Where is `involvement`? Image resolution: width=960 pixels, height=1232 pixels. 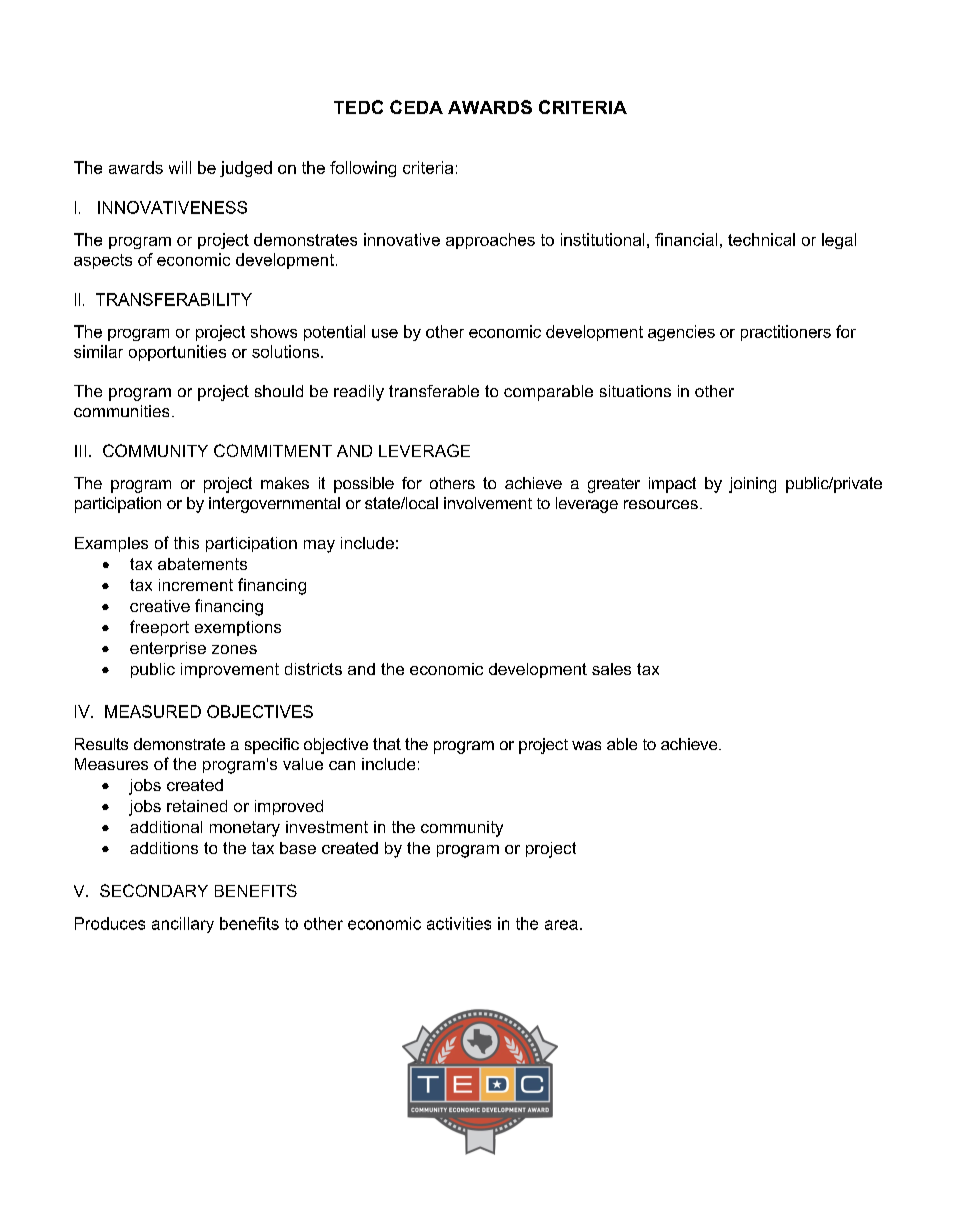
involvement is located at coordinates (488, 503).
